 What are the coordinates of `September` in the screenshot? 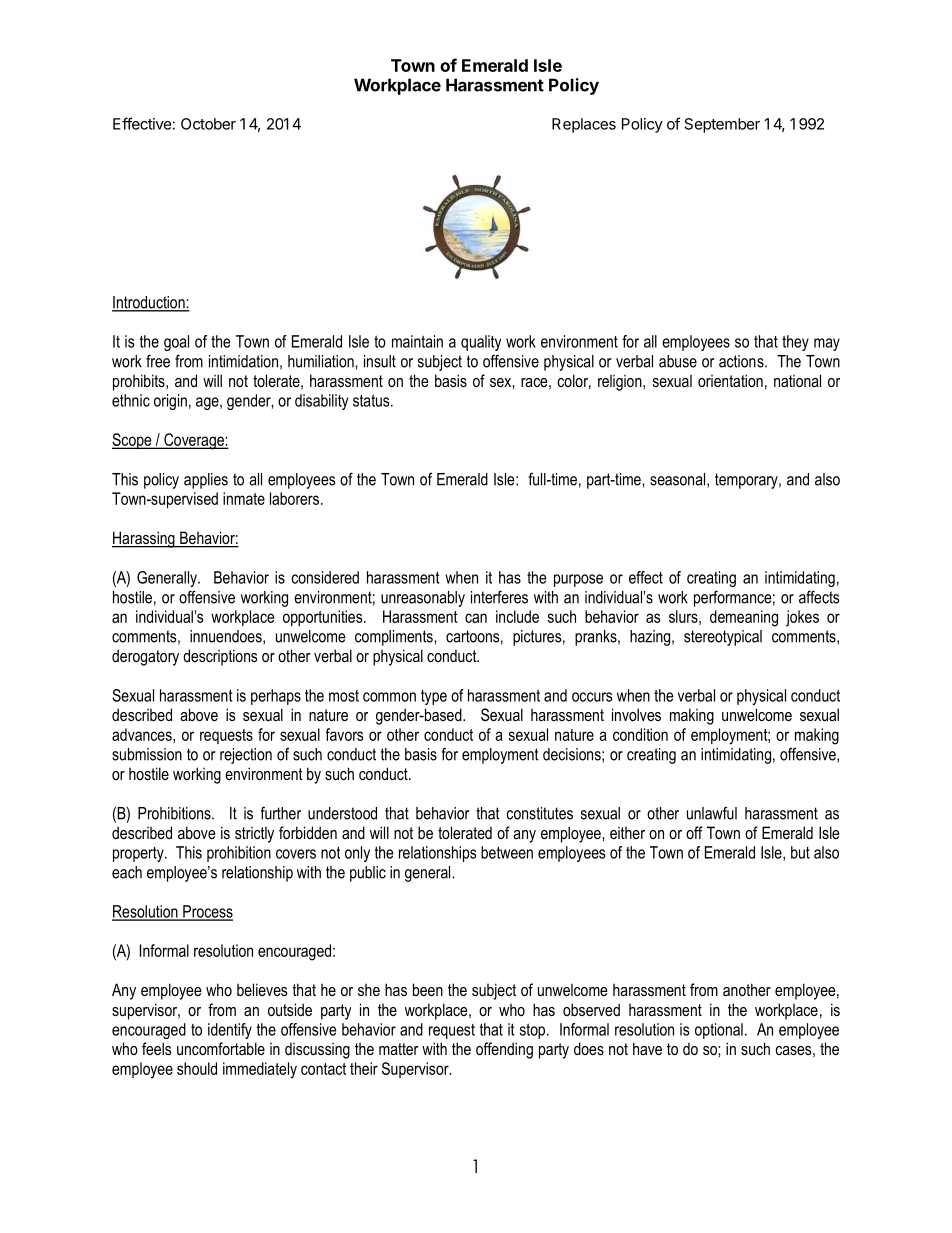 It's located at (722, 125).
